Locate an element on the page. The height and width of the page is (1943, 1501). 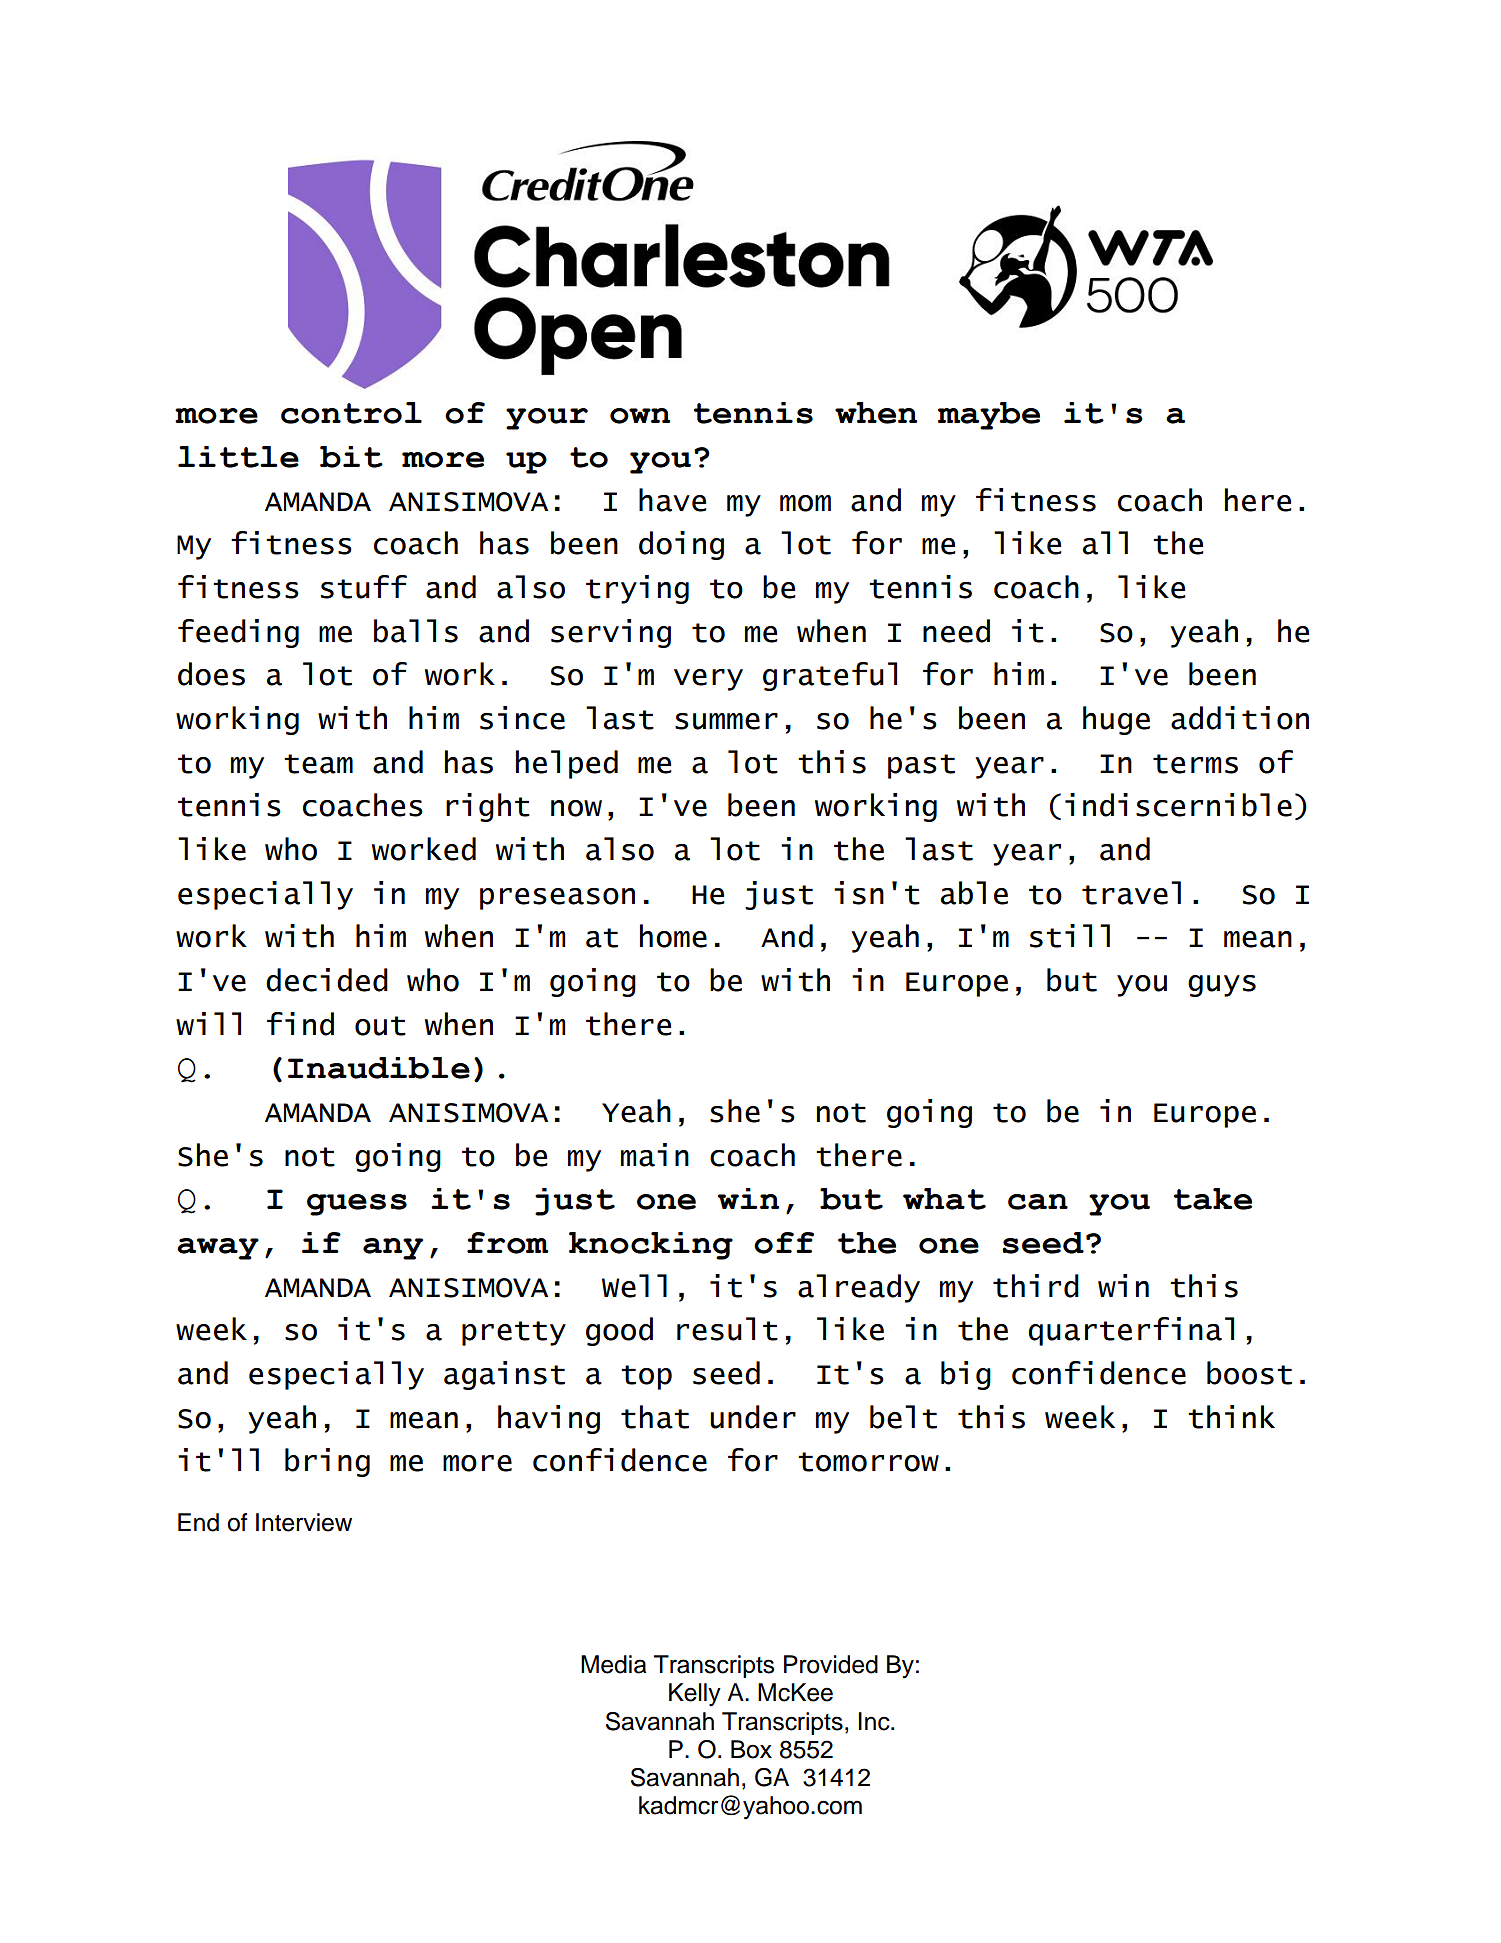
team is located at coordinates (318, 764).
